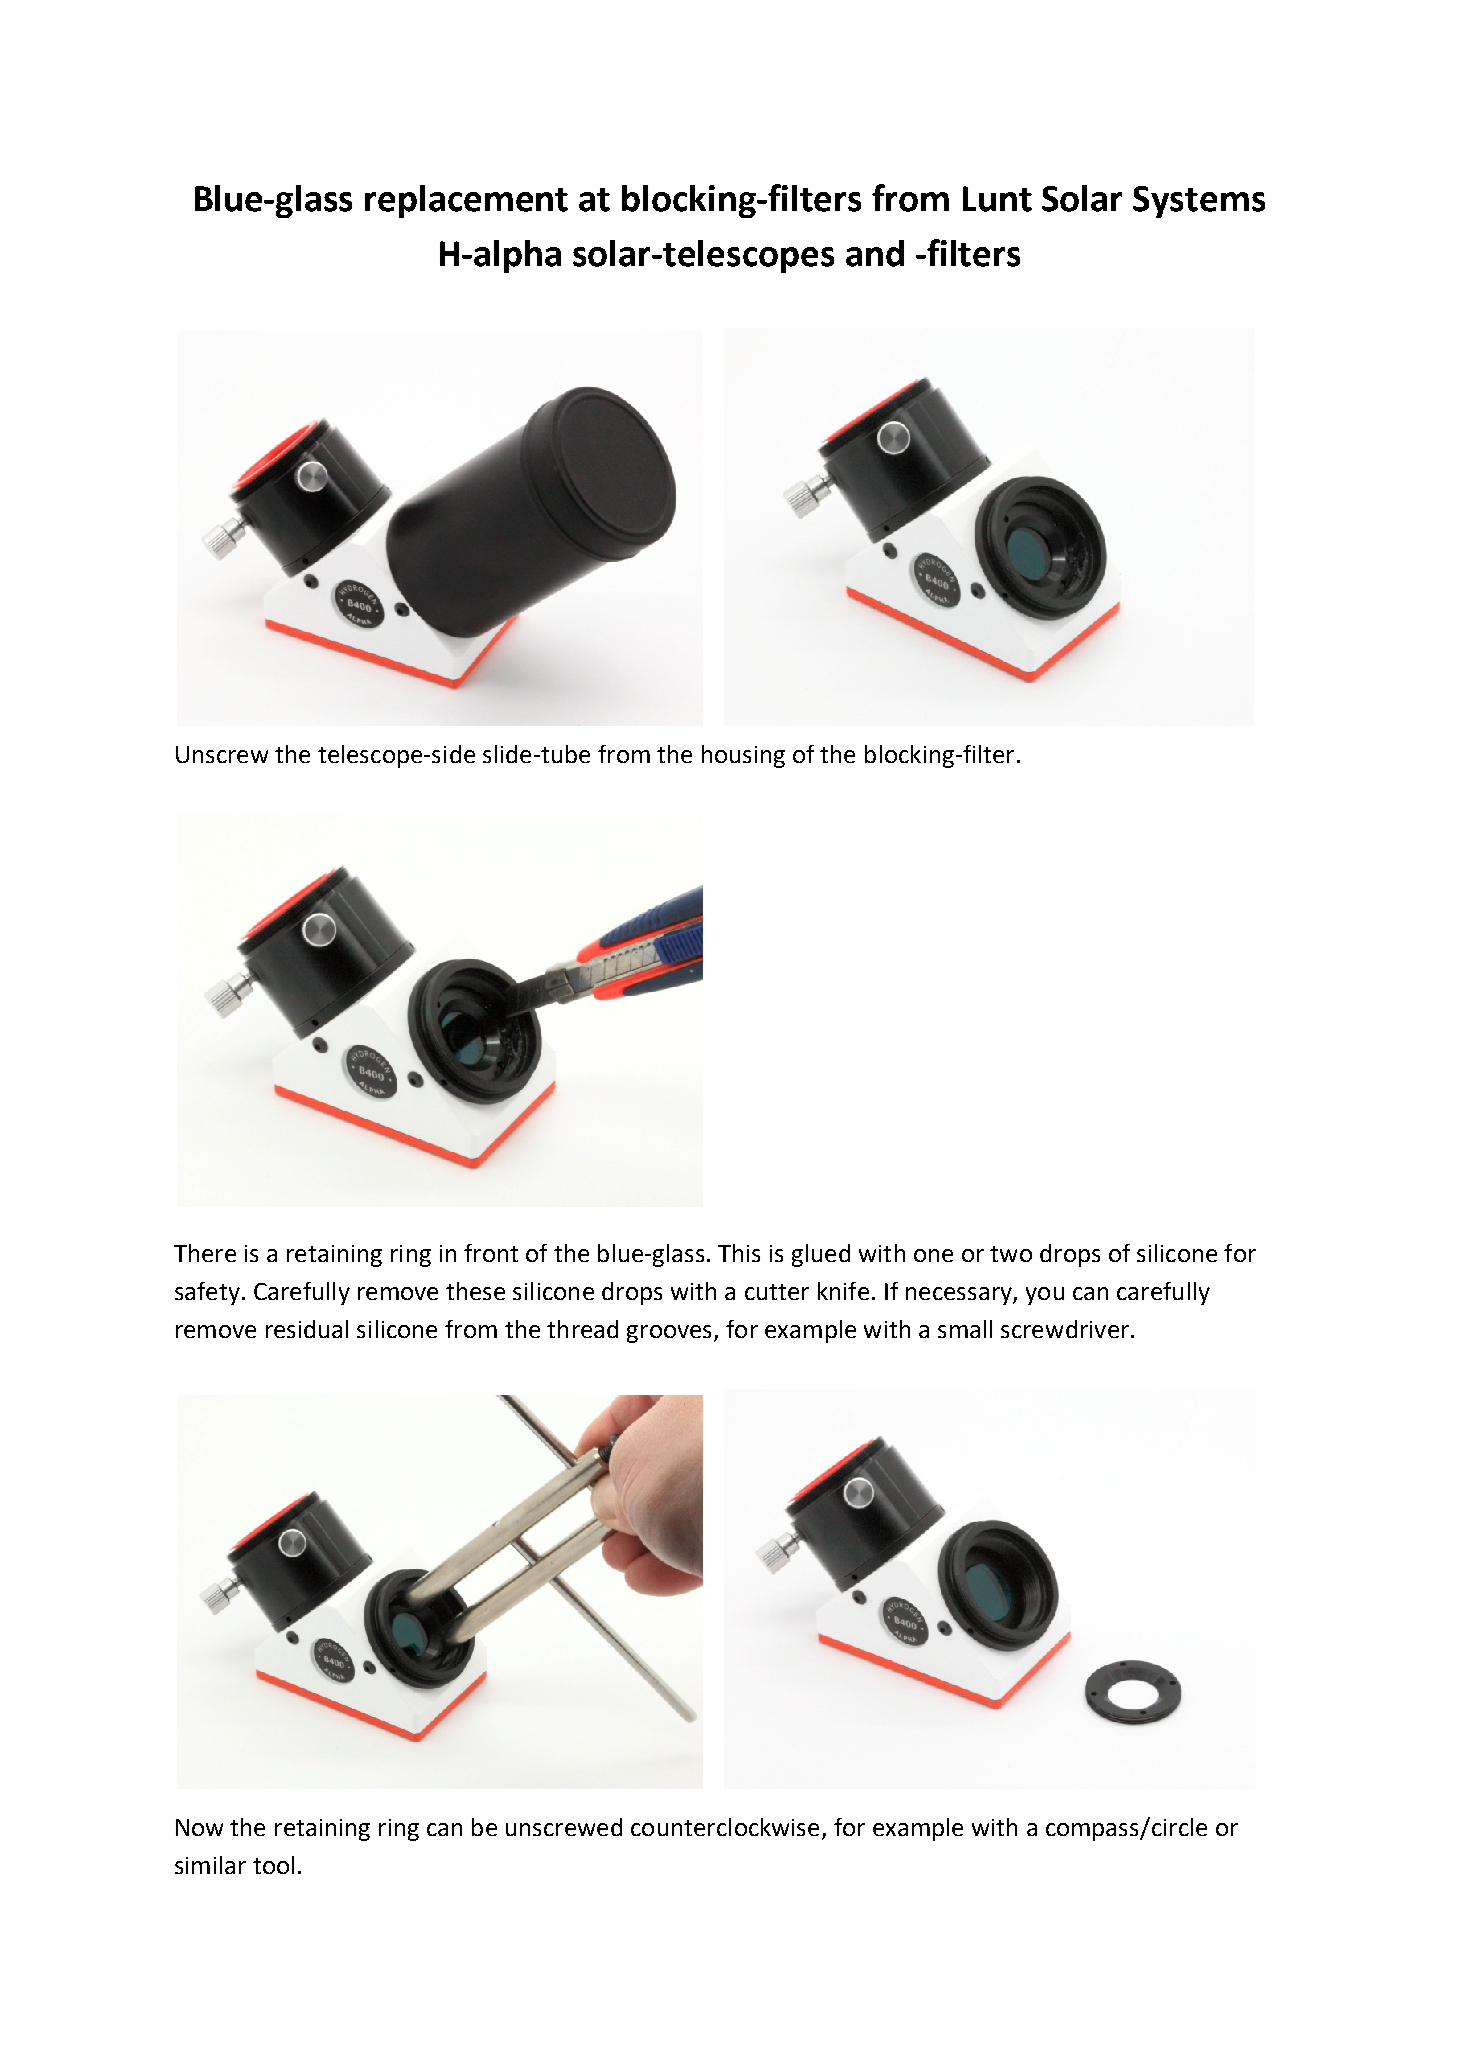 Image resolution: width=1458 pixels, height=2063 pixels. What do you see at coordinates (1199, 202) in the image?
I see `Systems` at bounding box center [1199, 202].
